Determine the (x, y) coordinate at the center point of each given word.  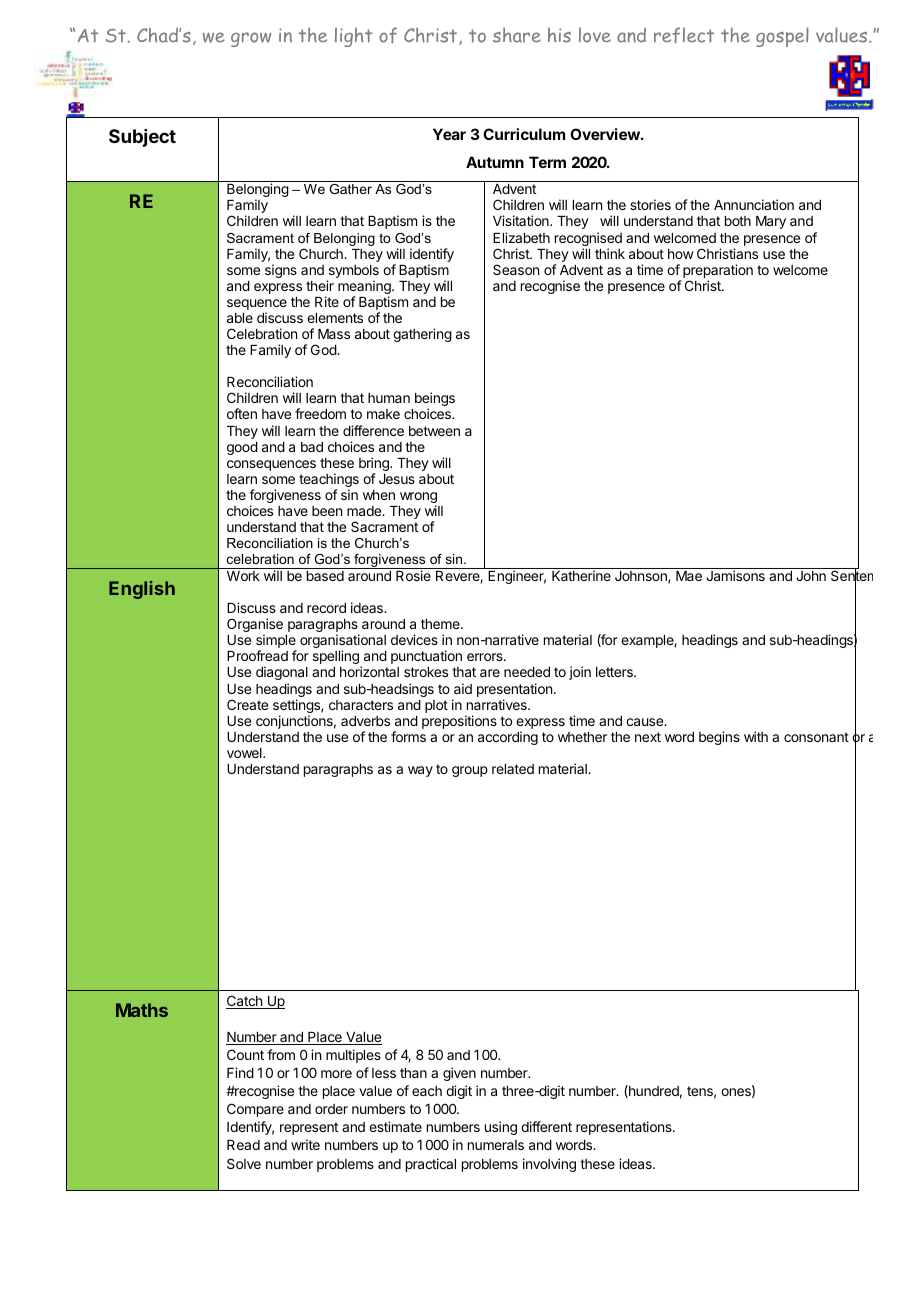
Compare (255, 1110)
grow (251, 39)
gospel (782, 37)
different (546, 1126)
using (501, 1128)
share (517, 35)
